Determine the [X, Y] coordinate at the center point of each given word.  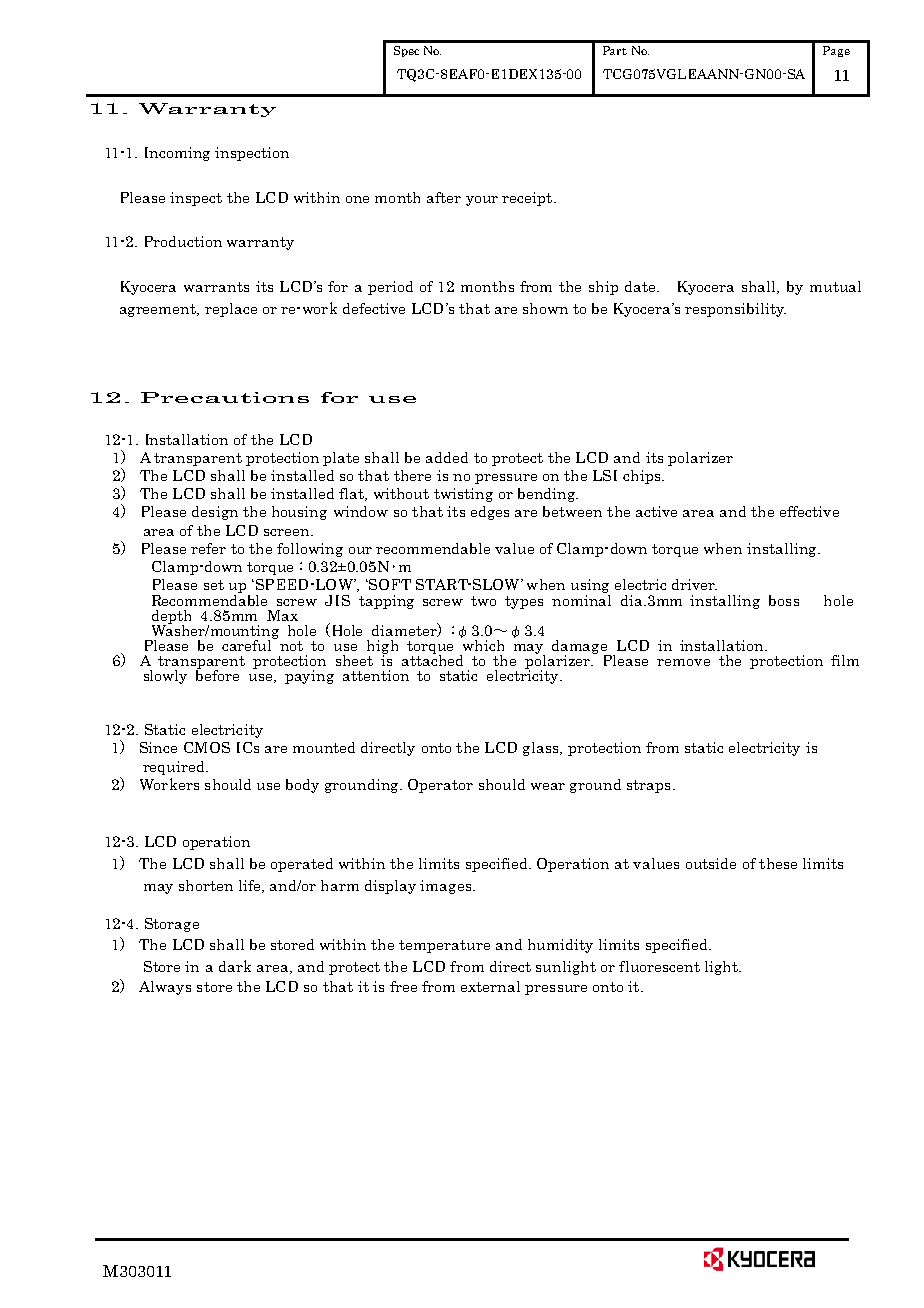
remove [683, 662]
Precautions [225, 397]
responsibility [735, 310]
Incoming [177, 154]
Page [836, 51]
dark [235, 966]
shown [545, 308]
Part [615, 50]
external [490, 986]
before [217, 674]
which [482, 644]
